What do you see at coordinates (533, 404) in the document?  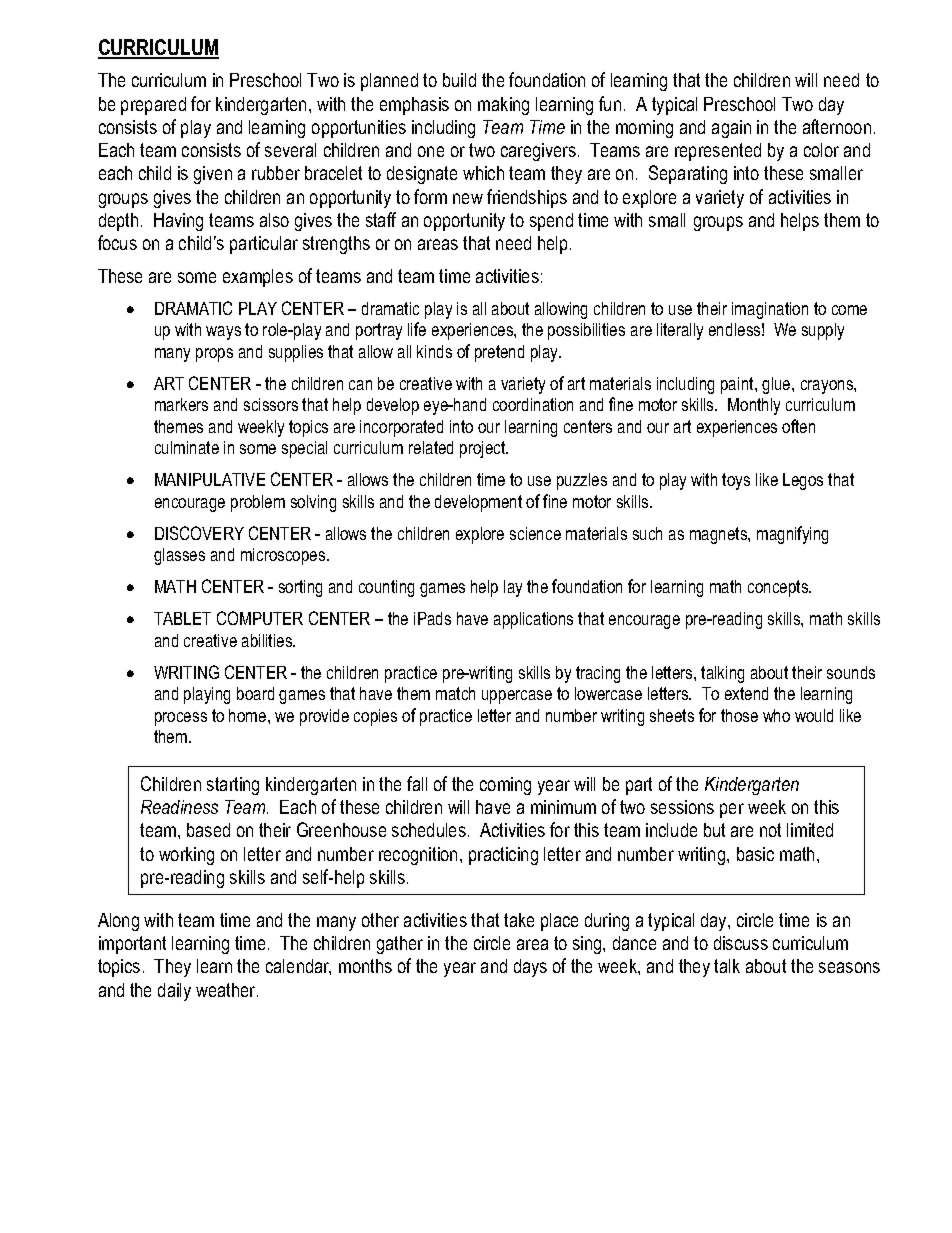 I see `coordination` at bounding box center [533, 404].
